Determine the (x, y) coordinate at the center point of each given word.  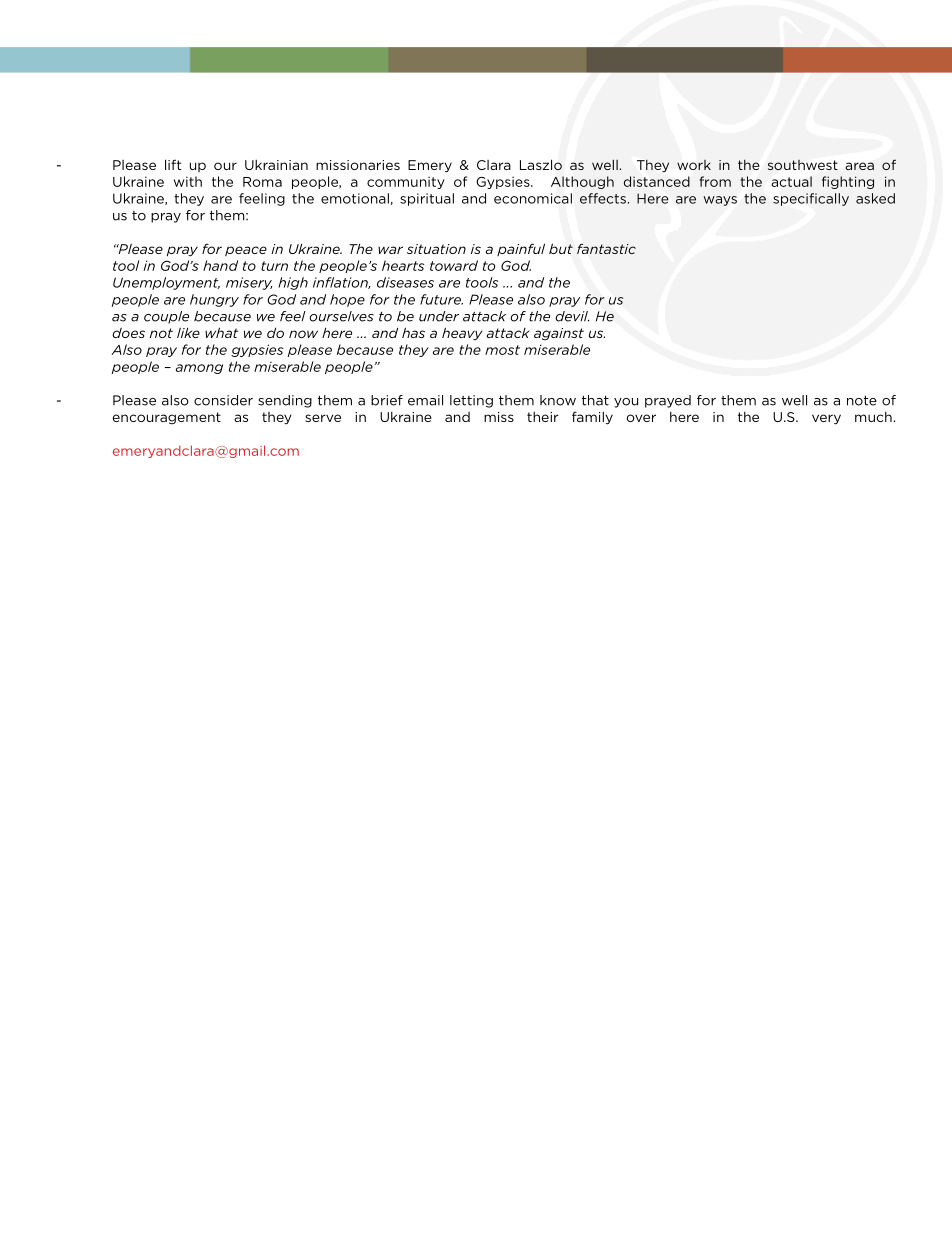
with (188, 181)
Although (582, 182)
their (542, 417)
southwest (803, 165)
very (826, 419)
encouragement (166, 418)
